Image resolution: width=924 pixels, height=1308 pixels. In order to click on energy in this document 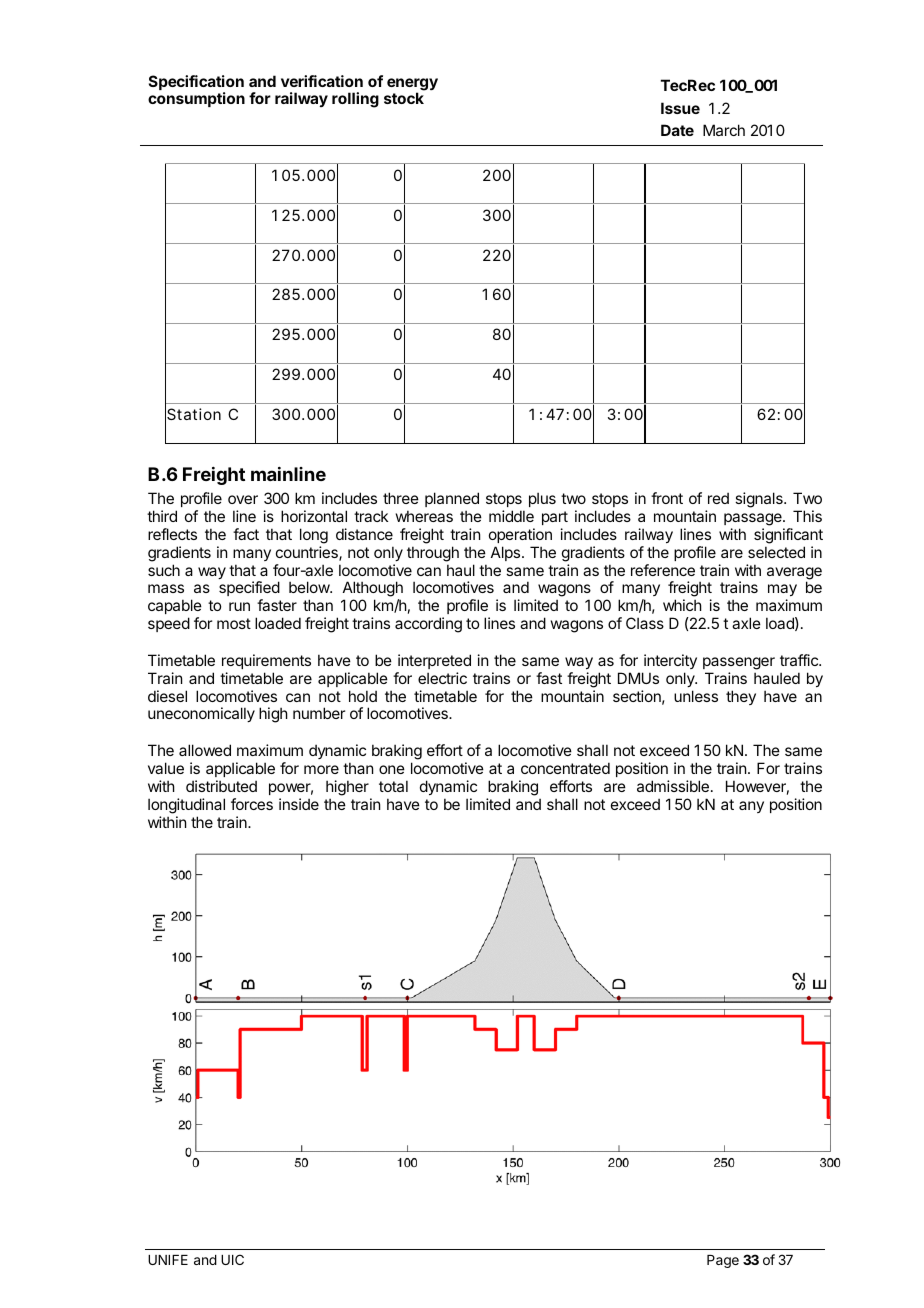, I will do `click(412, 85)`.
